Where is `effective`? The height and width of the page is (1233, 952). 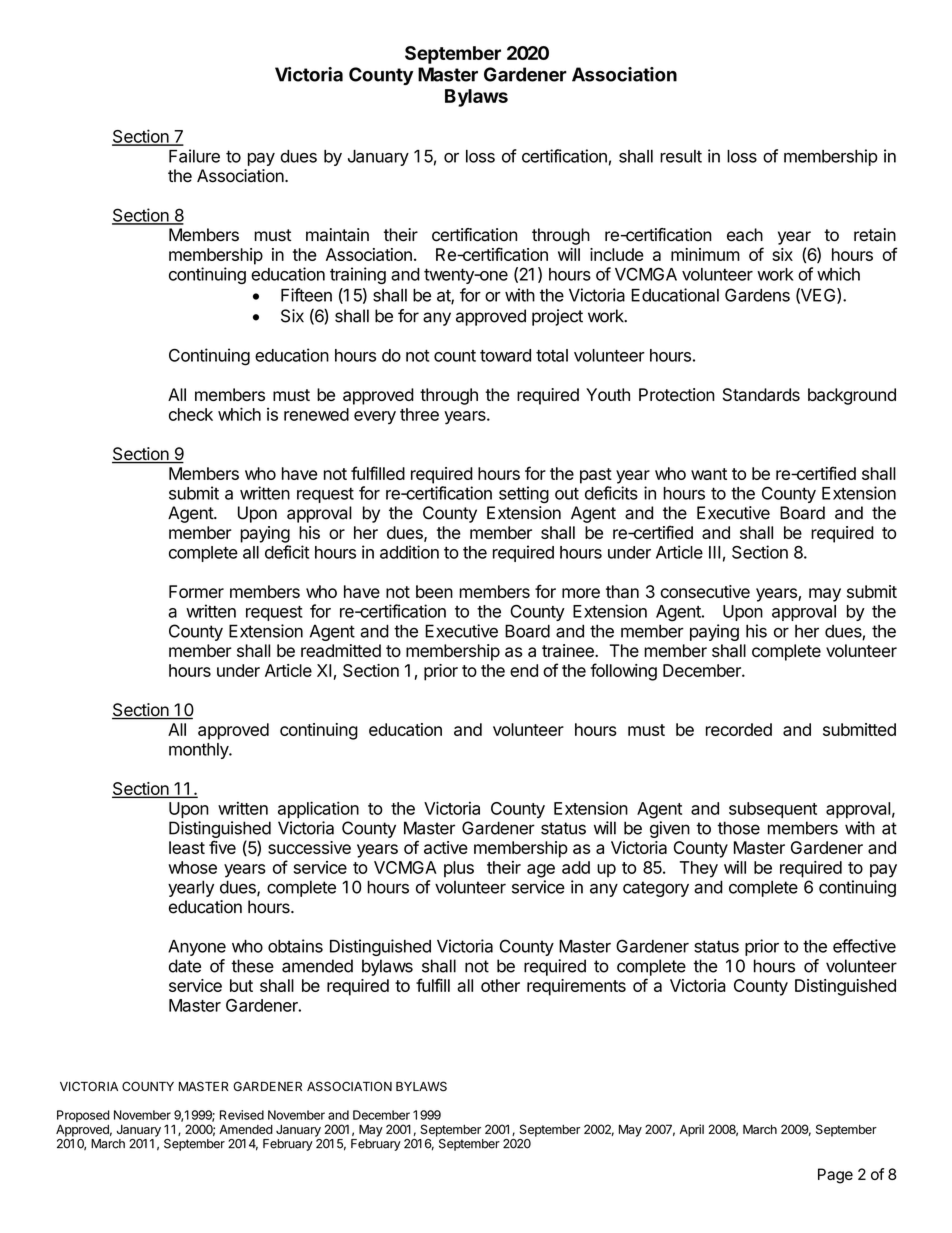 effective is located at coordinates (864, 946).
